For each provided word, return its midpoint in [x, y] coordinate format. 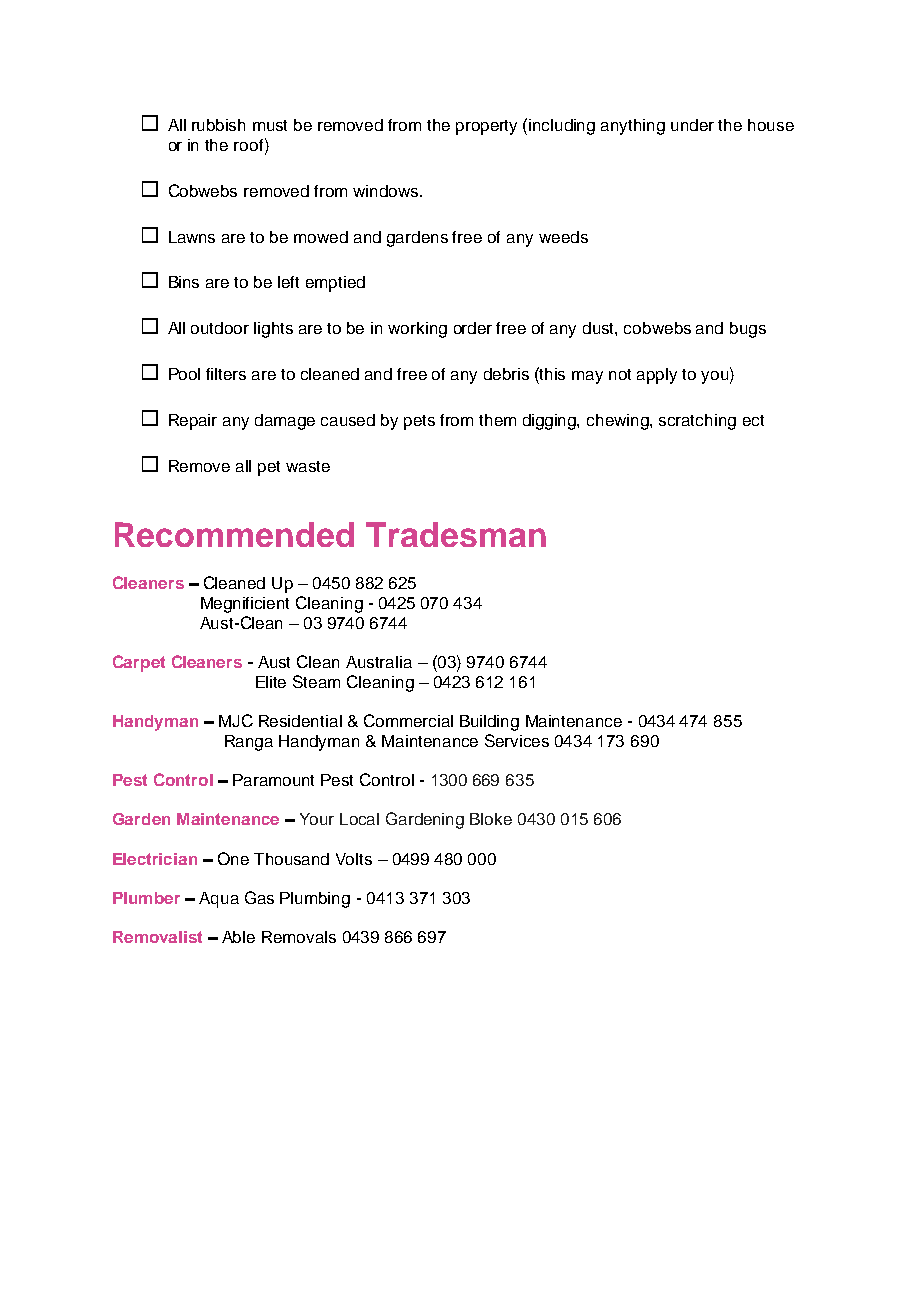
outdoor [220, 328]
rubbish [218, 125]
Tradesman [456, 534]
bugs [748, 330]
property [486, 127]
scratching [697, 422]
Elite [271, 682]
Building [489, 723]
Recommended [234, 534]
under [692, 125]
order [473, 328]
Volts [354, 859]
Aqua [219, 900]
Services [517, 740]
